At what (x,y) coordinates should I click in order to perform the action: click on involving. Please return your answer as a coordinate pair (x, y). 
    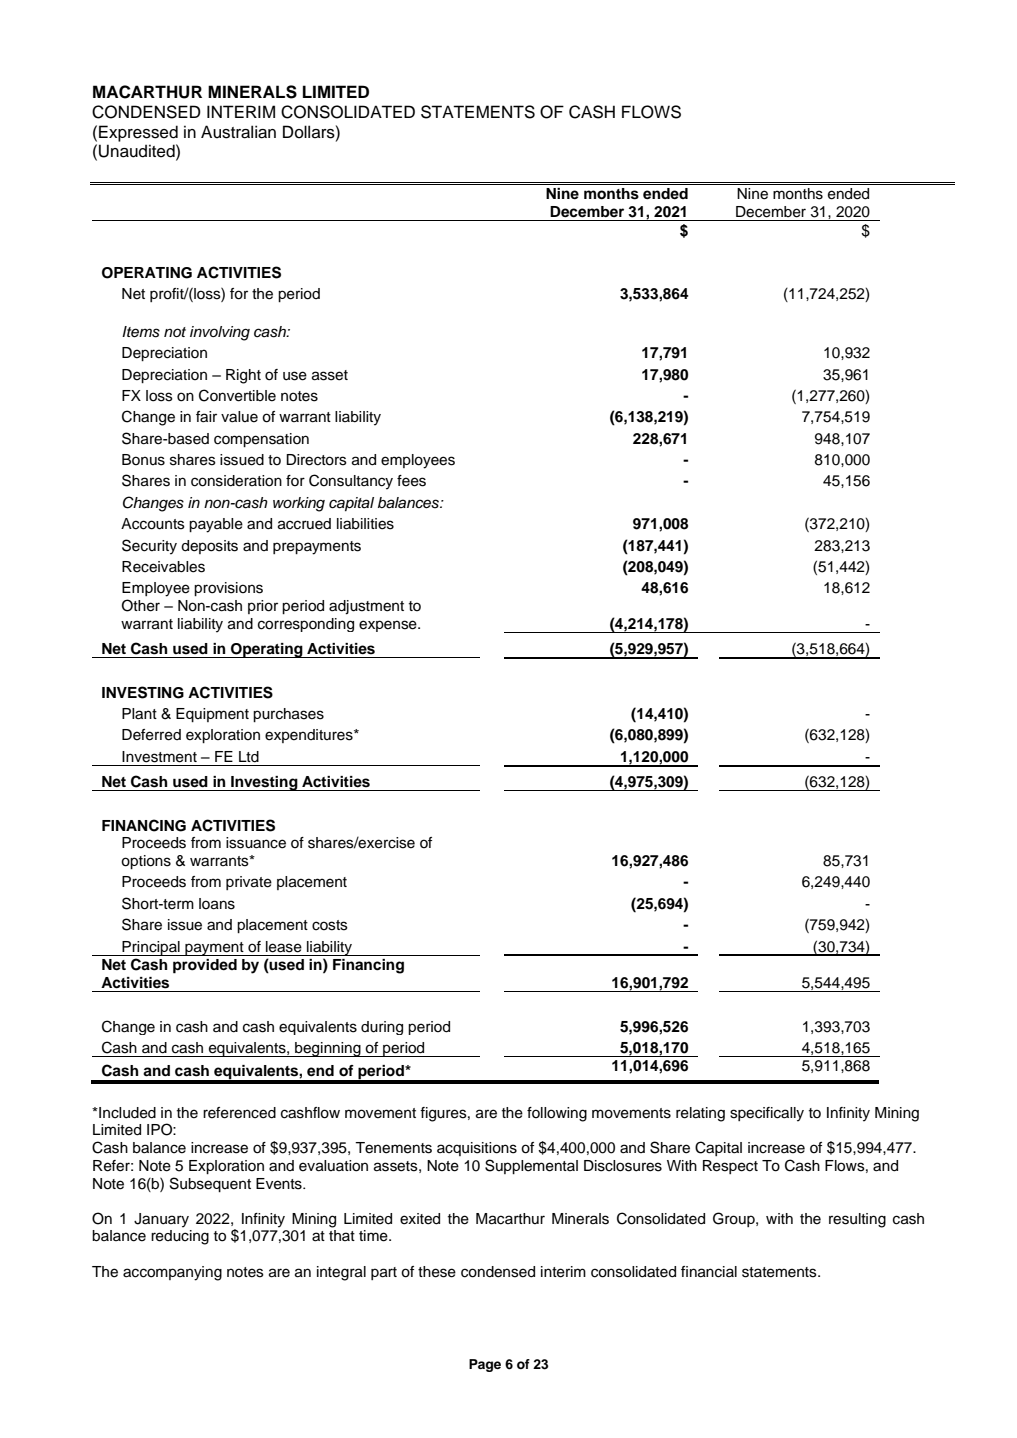
    Looking at the image, I should click on (220, 333).
